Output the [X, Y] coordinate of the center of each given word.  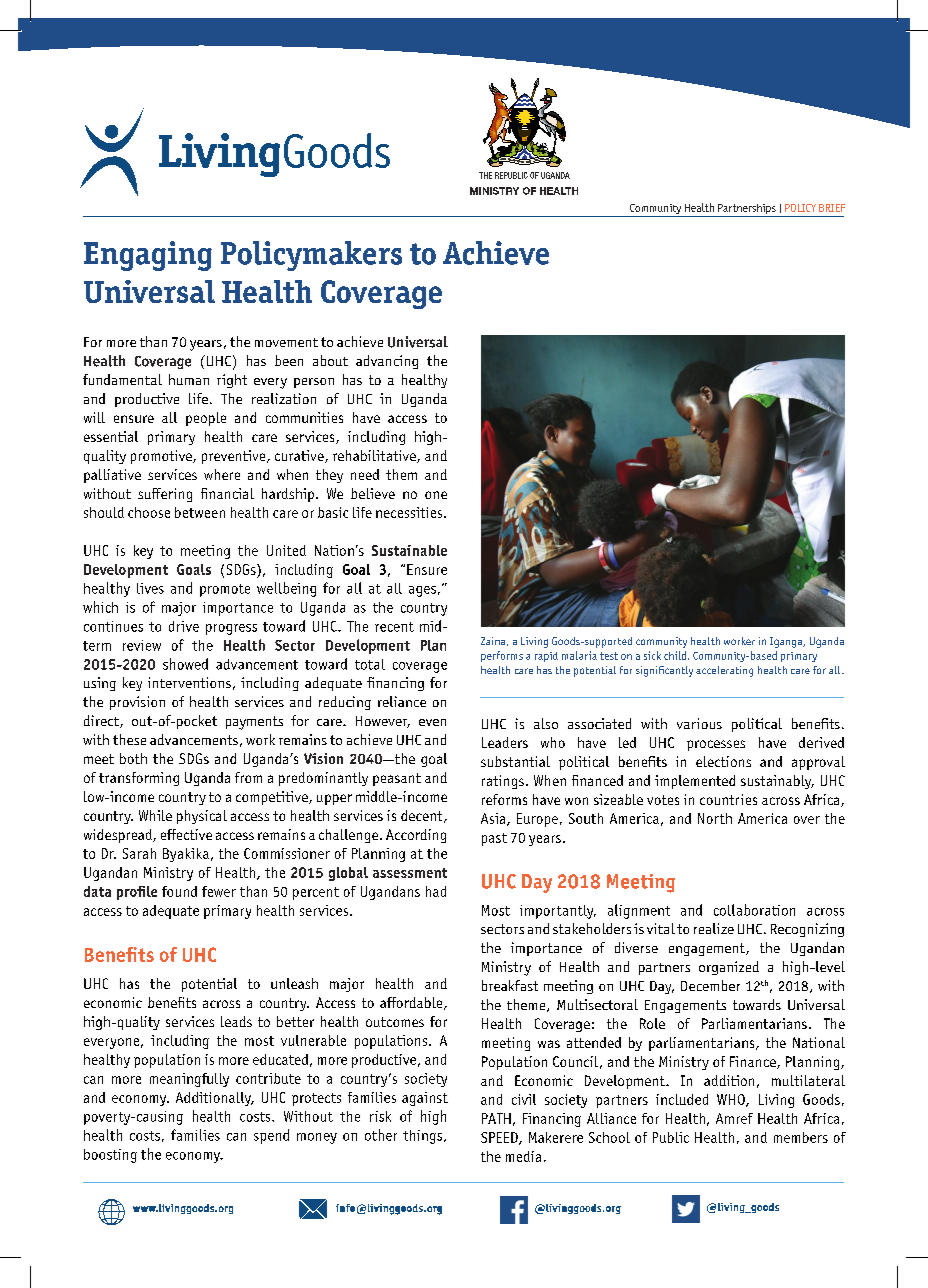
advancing [387, 362]
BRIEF [832, 208]
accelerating [724, 671]
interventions [189, 682]
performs [502, 656]
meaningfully [189, 1080]
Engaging [148, 256]
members [801, 1137]
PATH [496, 1118]
